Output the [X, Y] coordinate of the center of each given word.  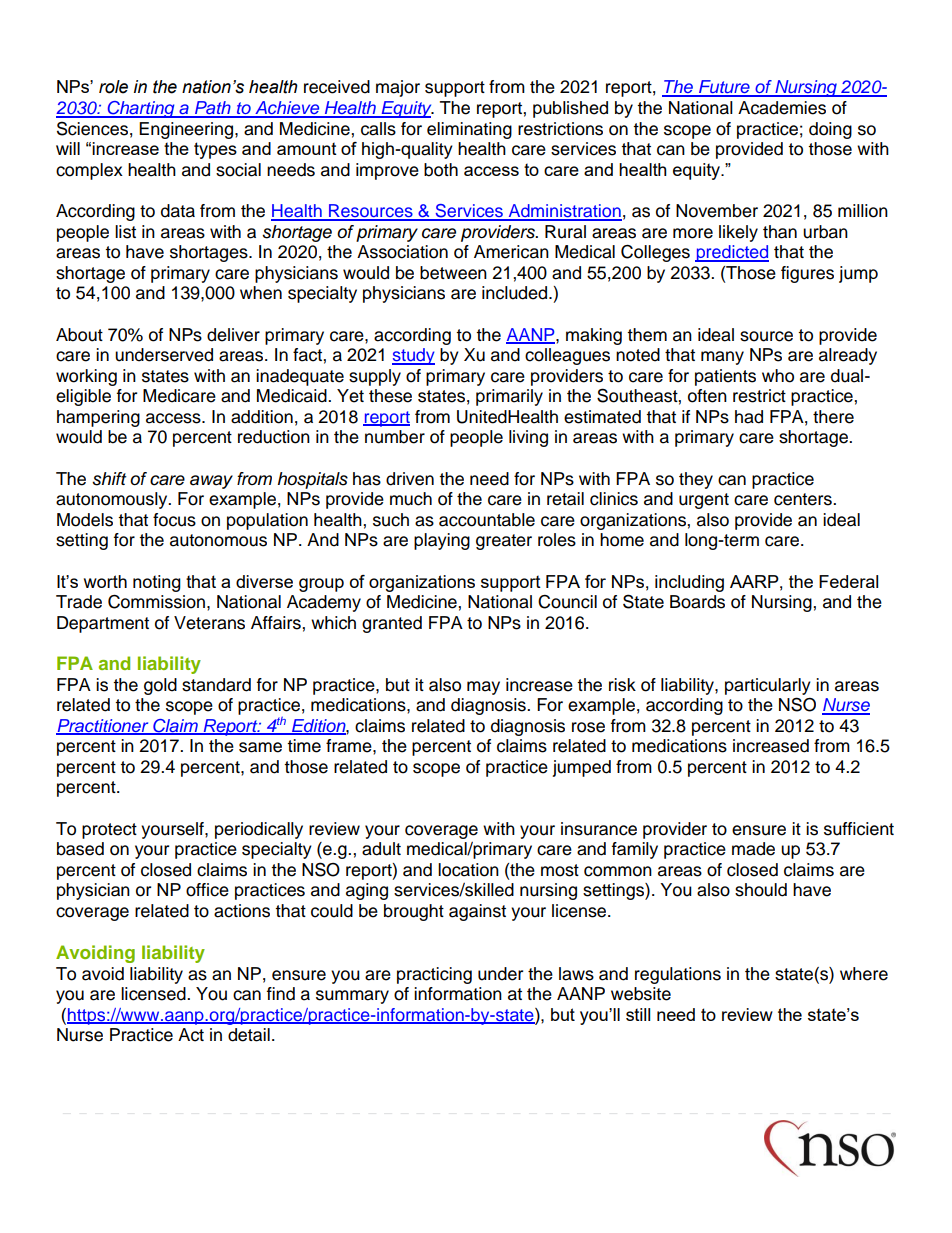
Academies [782, 108]
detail [249, 1035]
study [413, 356]
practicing [434, 975]
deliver [233, 335]
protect [109, 831]
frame [350, 746]
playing [442, 541]
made [753, 849]
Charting [141, 109]
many [722, 358]
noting [157, 583]
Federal [848, 581]
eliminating [469, 130]
